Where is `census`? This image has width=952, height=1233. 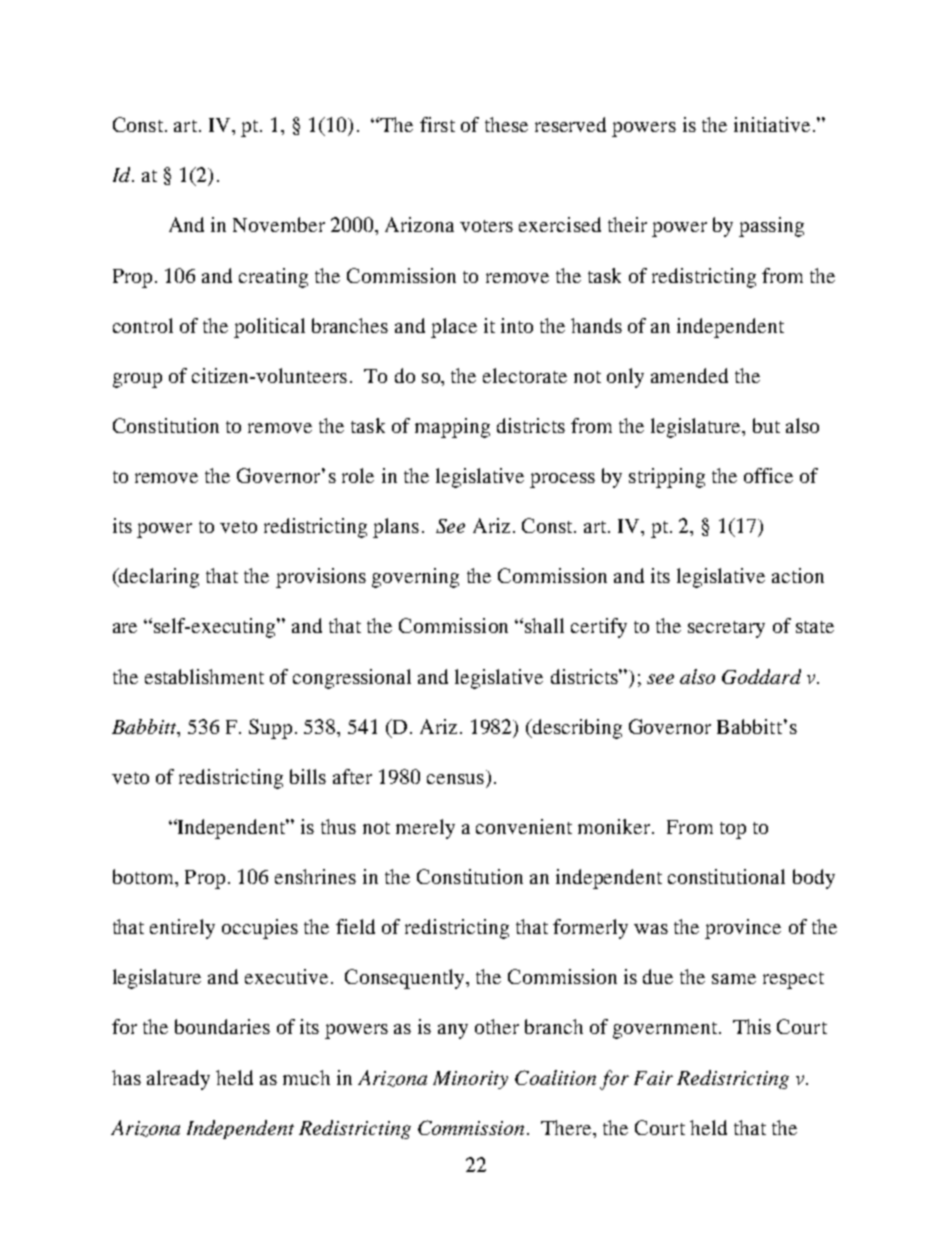 census is located at coordinates (455, 779).
